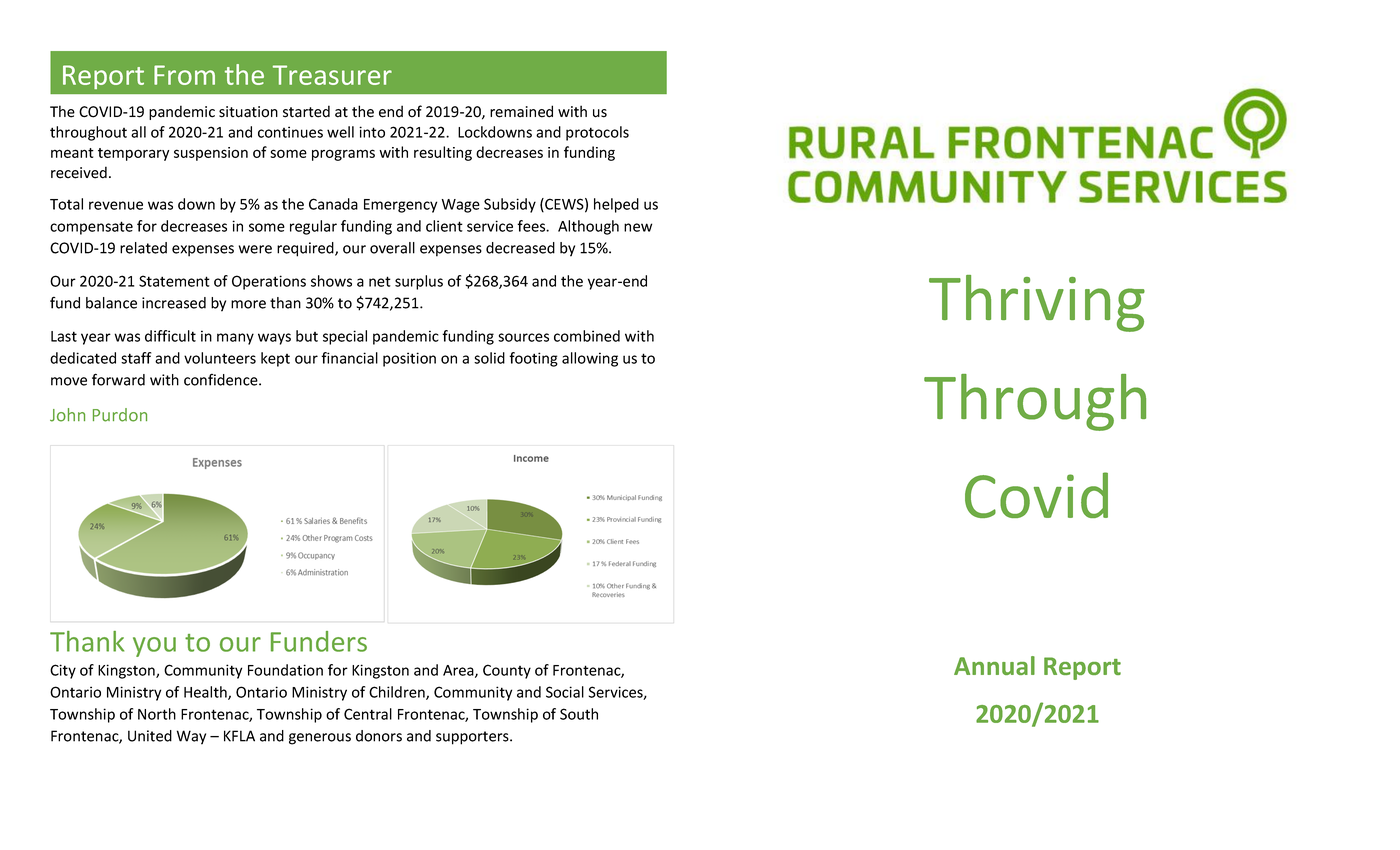 This image has width=1400, height=850. What do you see at coordinates (590, 359) in the image?
I see `allowing` at bounding box center [590, 359].
